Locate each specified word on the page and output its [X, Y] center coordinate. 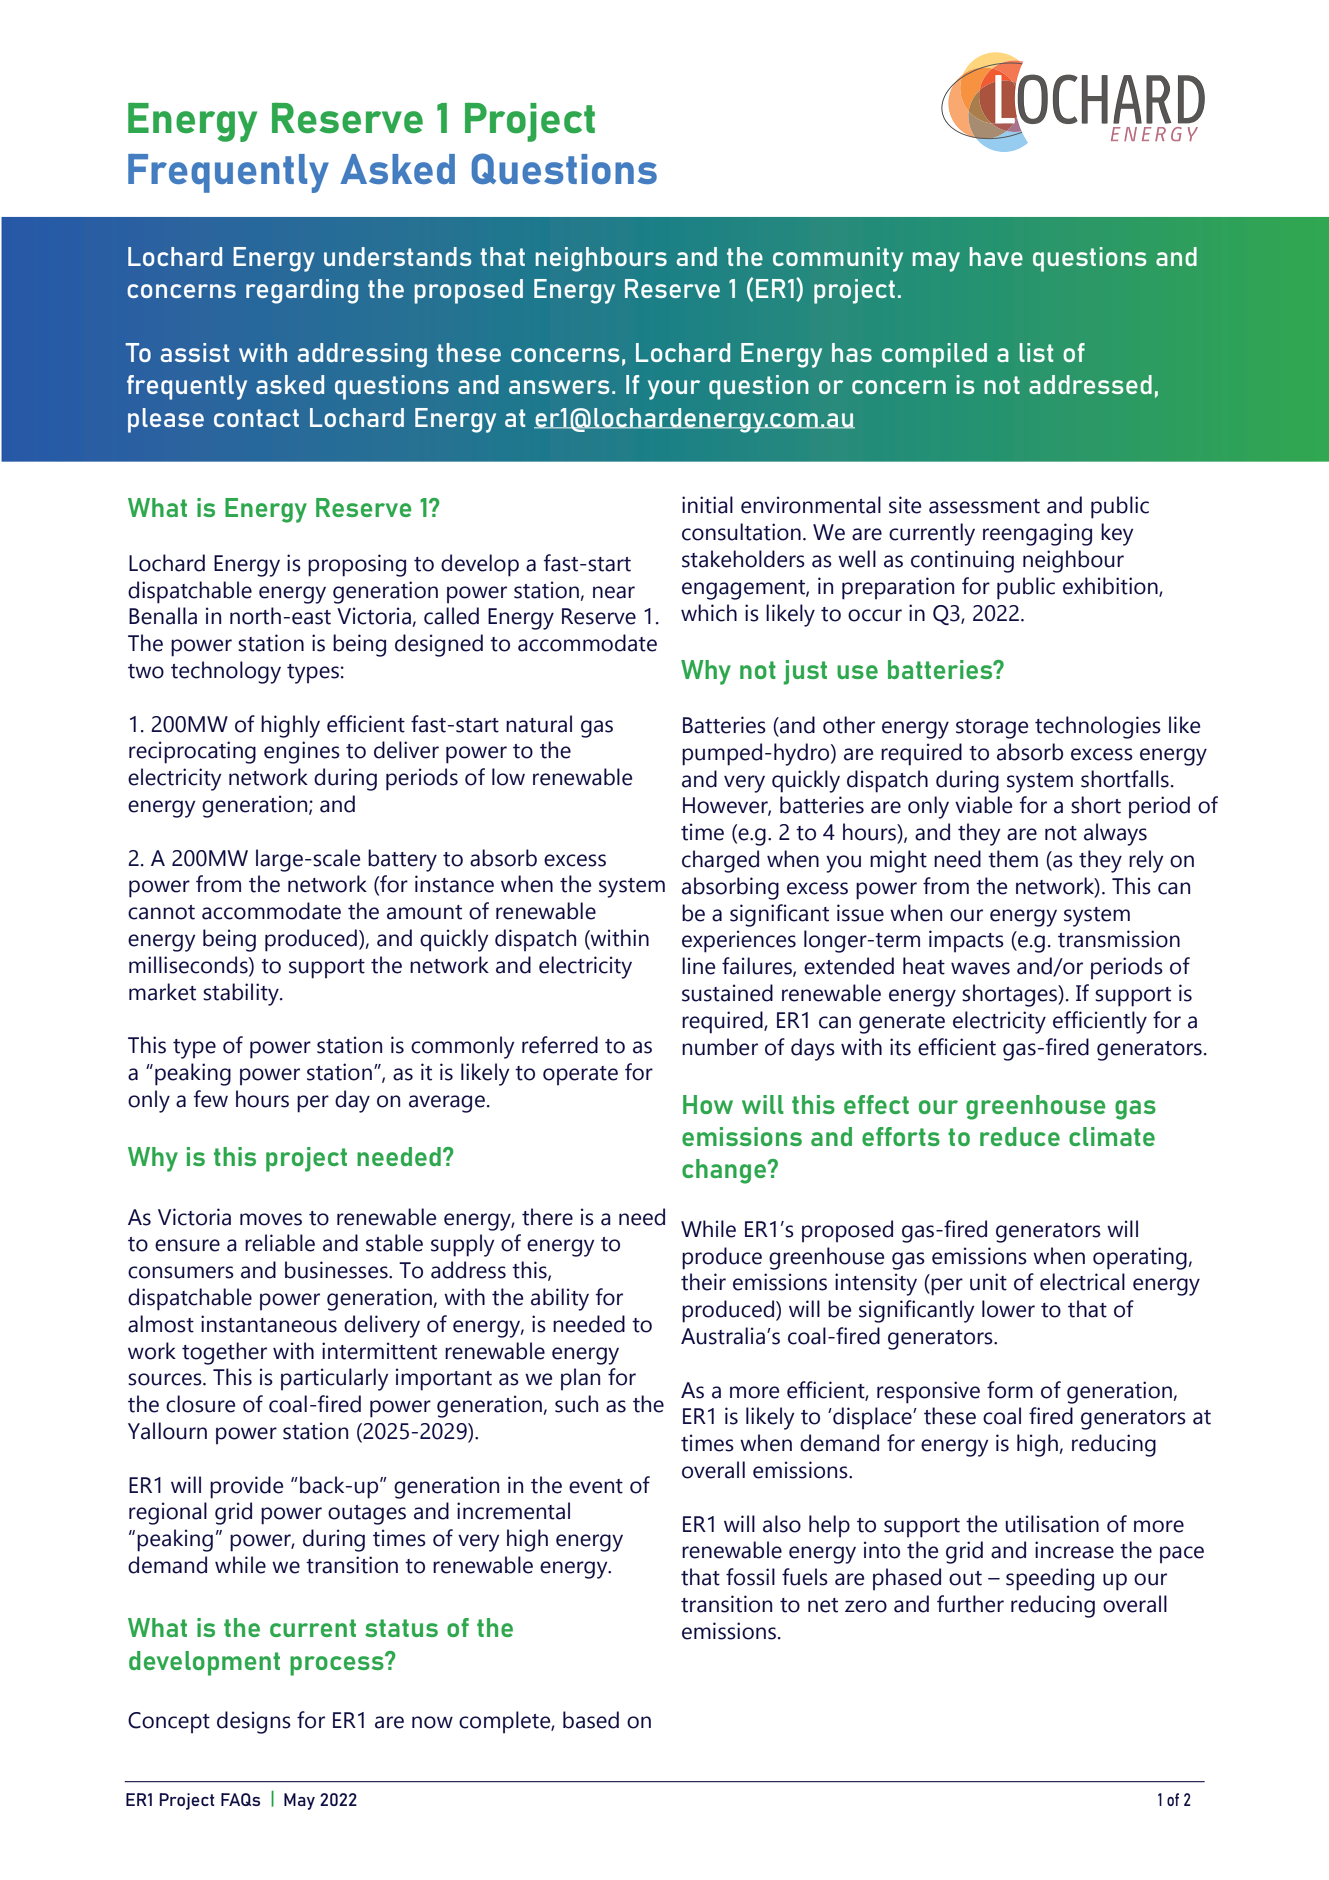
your [674, 390]
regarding [302, 291]
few [211, 1099]
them [1013, 859]
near [614, 592]
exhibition [1111, 586]
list [1036, 352]
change [725, 1171]
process [338, 1664]
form [1010, 1390]
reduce [1020, 1136]
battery [402, 860]
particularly [334, 1379]
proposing [357, 565]
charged [720, 861]
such [576, 1404]
